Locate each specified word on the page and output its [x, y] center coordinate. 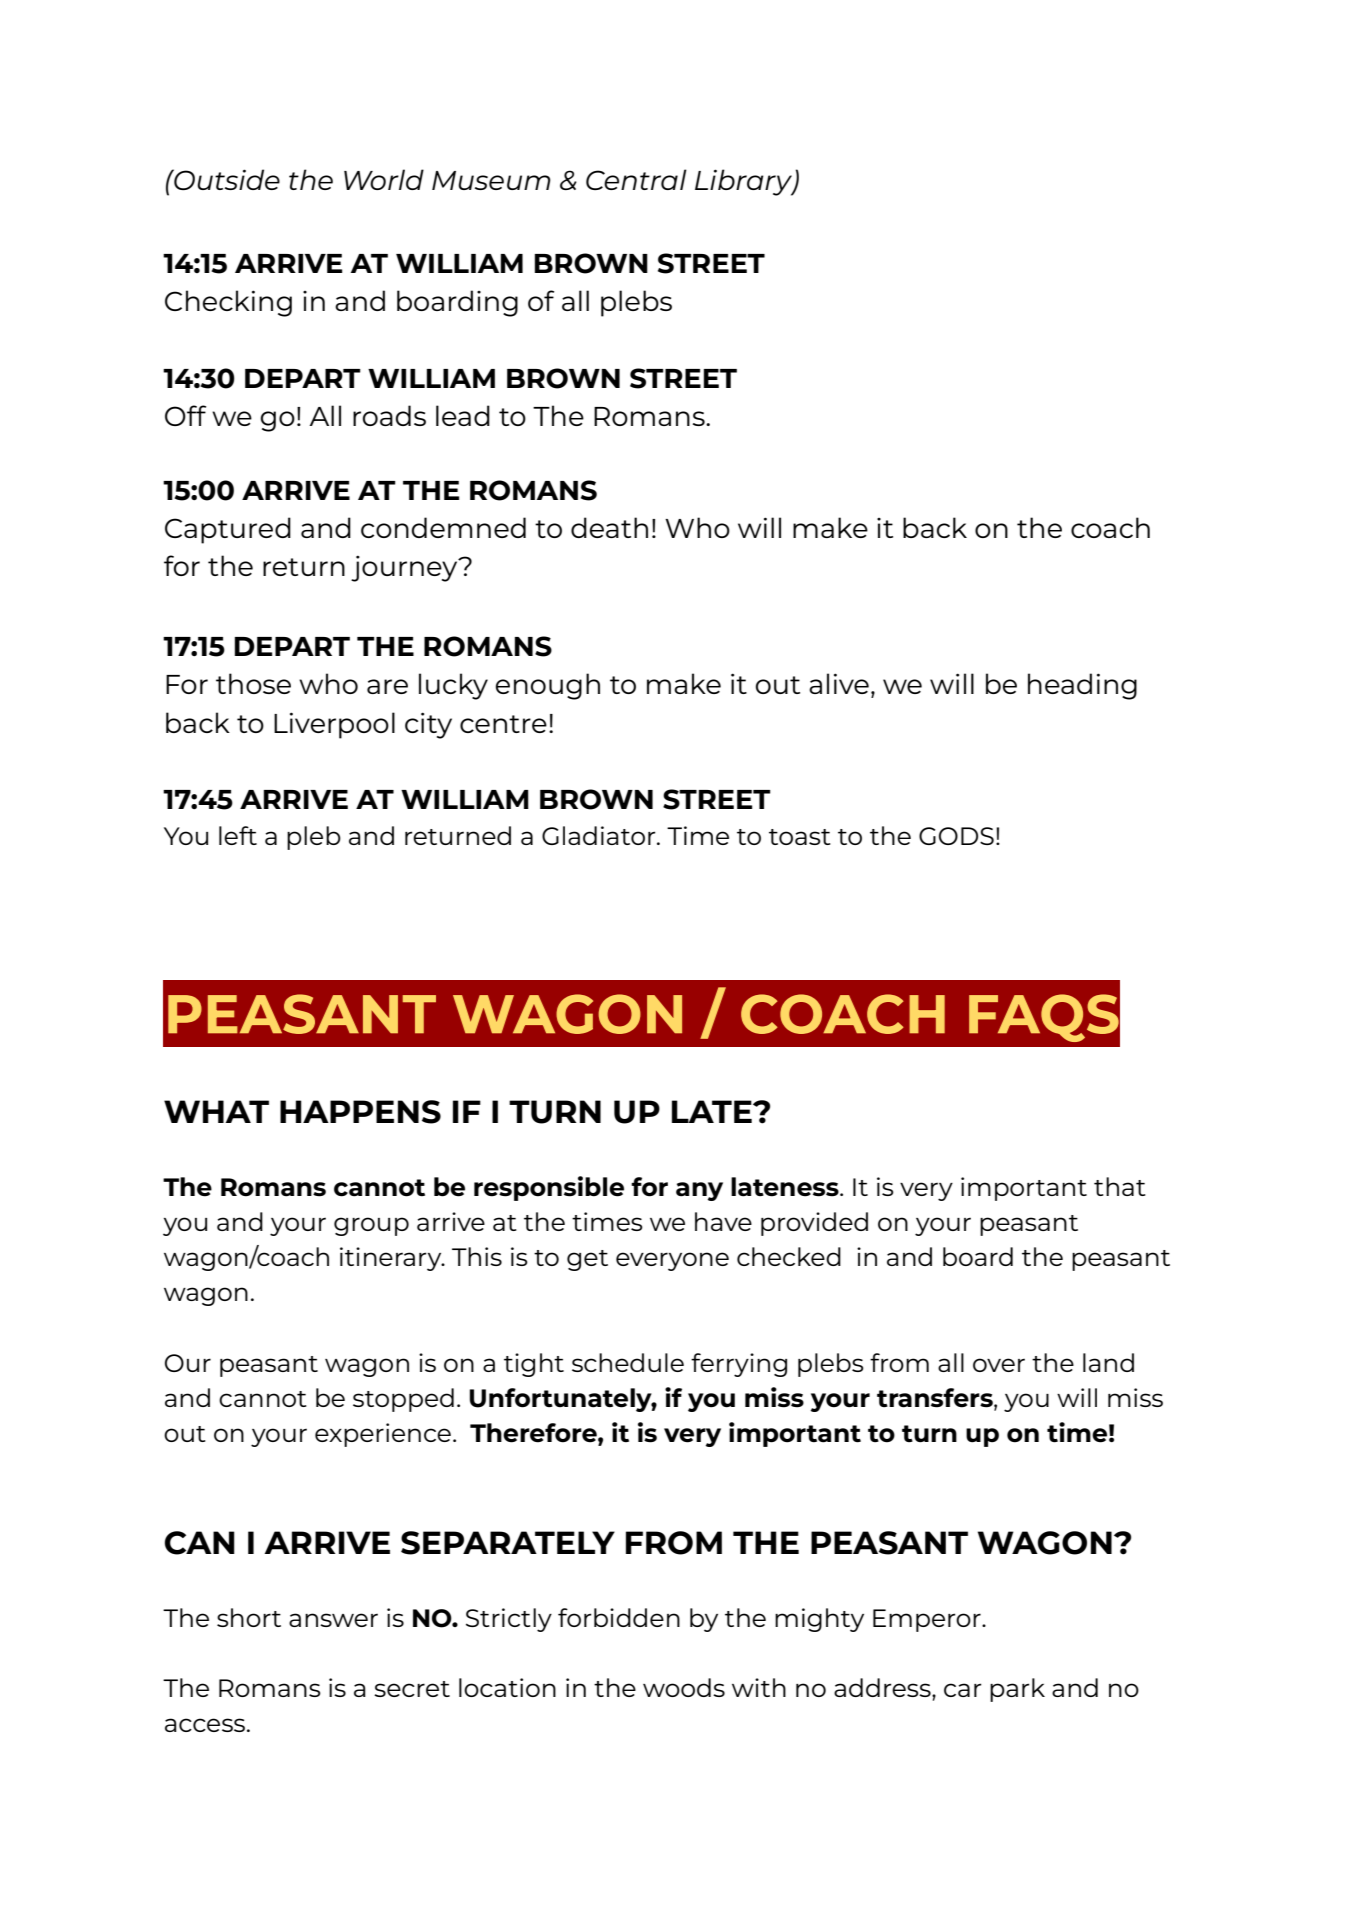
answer [333, 1620]
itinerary [392, 1259]
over [999, 1365]
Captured [228, 530]
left [238, 835]
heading [1082, 686]
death [609, 527]
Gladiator [600, 835]
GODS [956, 836]
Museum [491, 180]
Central [636, 179]
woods [684, 1687]
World [384, 179]
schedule [628, 1362]
